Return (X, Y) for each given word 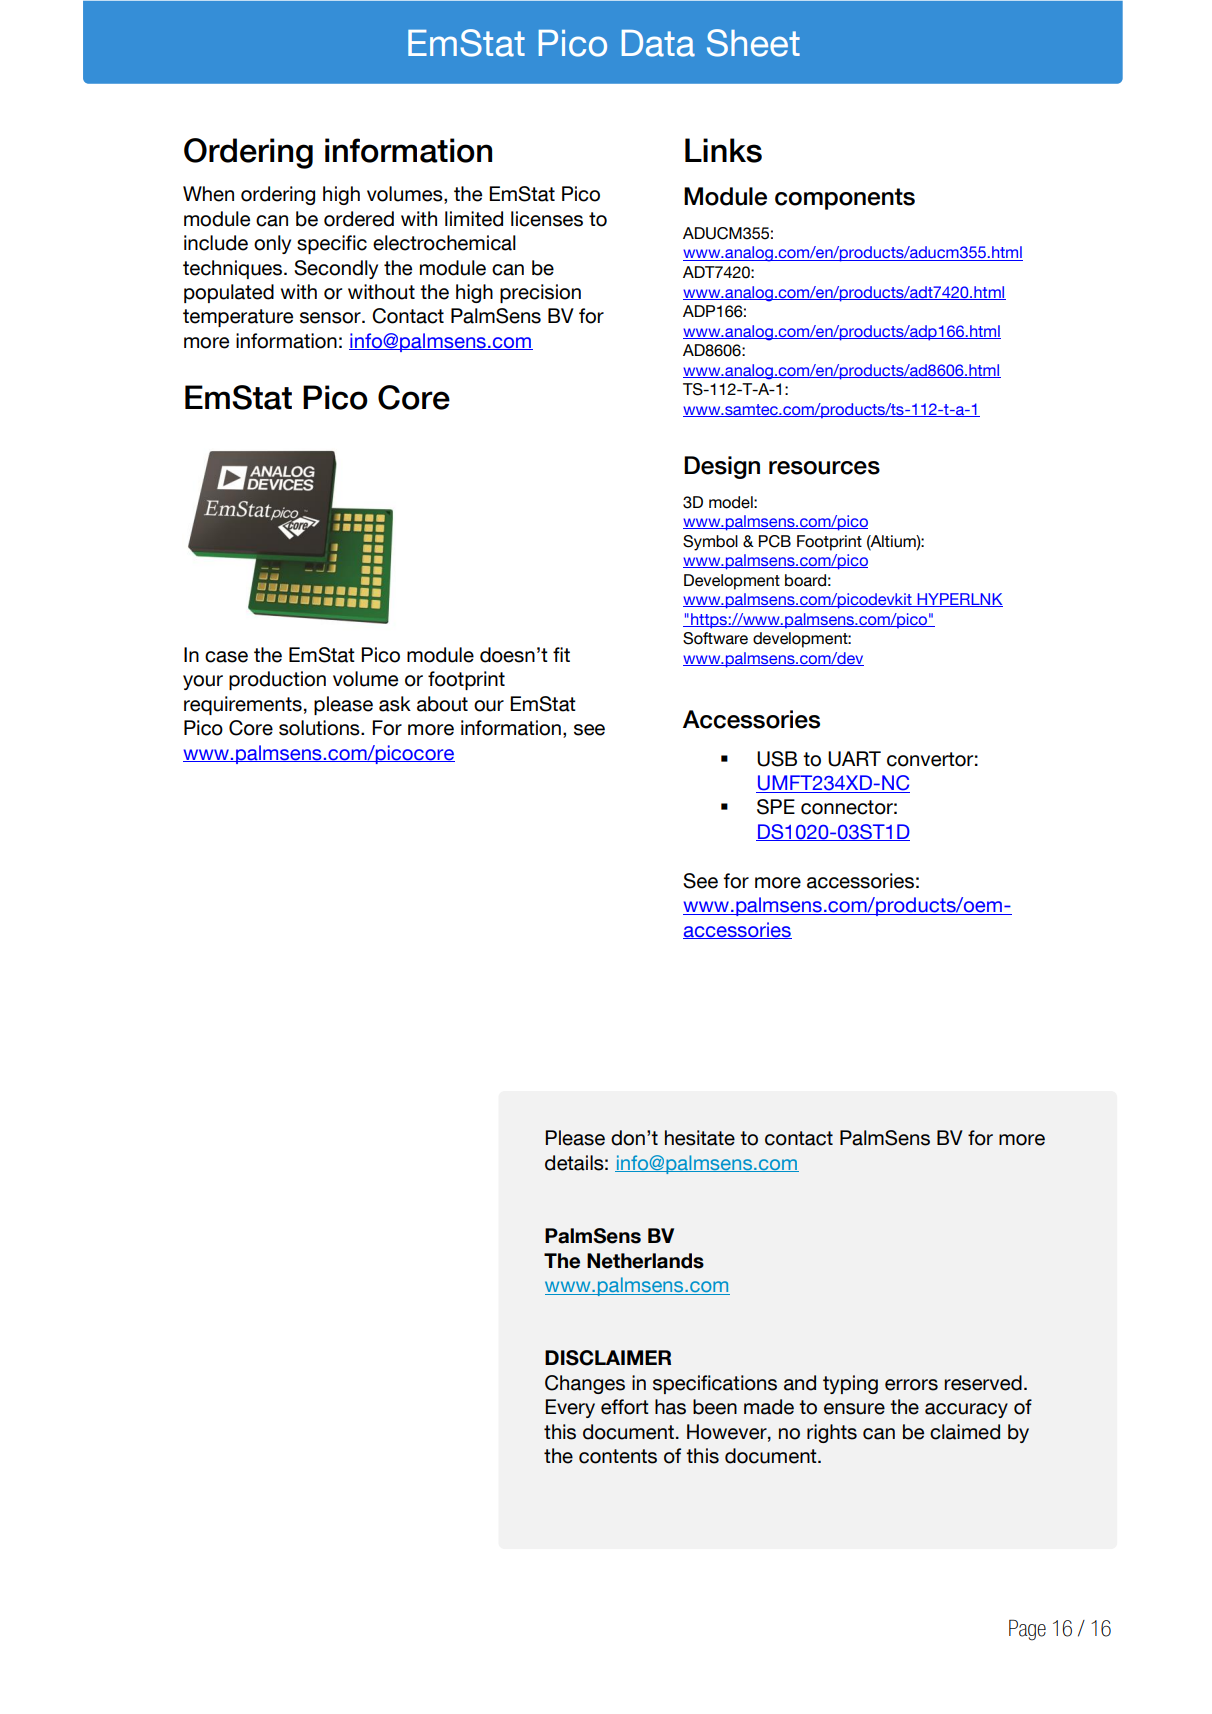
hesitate (700, 1138)
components (845, 199)
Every (570, 1408)
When (208, 194)
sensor (331, 318)
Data (658, 43)
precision (540, 293)
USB (777, 759)
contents (618, 1456)
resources (824, 468)
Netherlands (645, 1261)
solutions (320, 728)
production (277, 680)
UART (854, 759)
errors (911, 1385)
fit (561, 654)
